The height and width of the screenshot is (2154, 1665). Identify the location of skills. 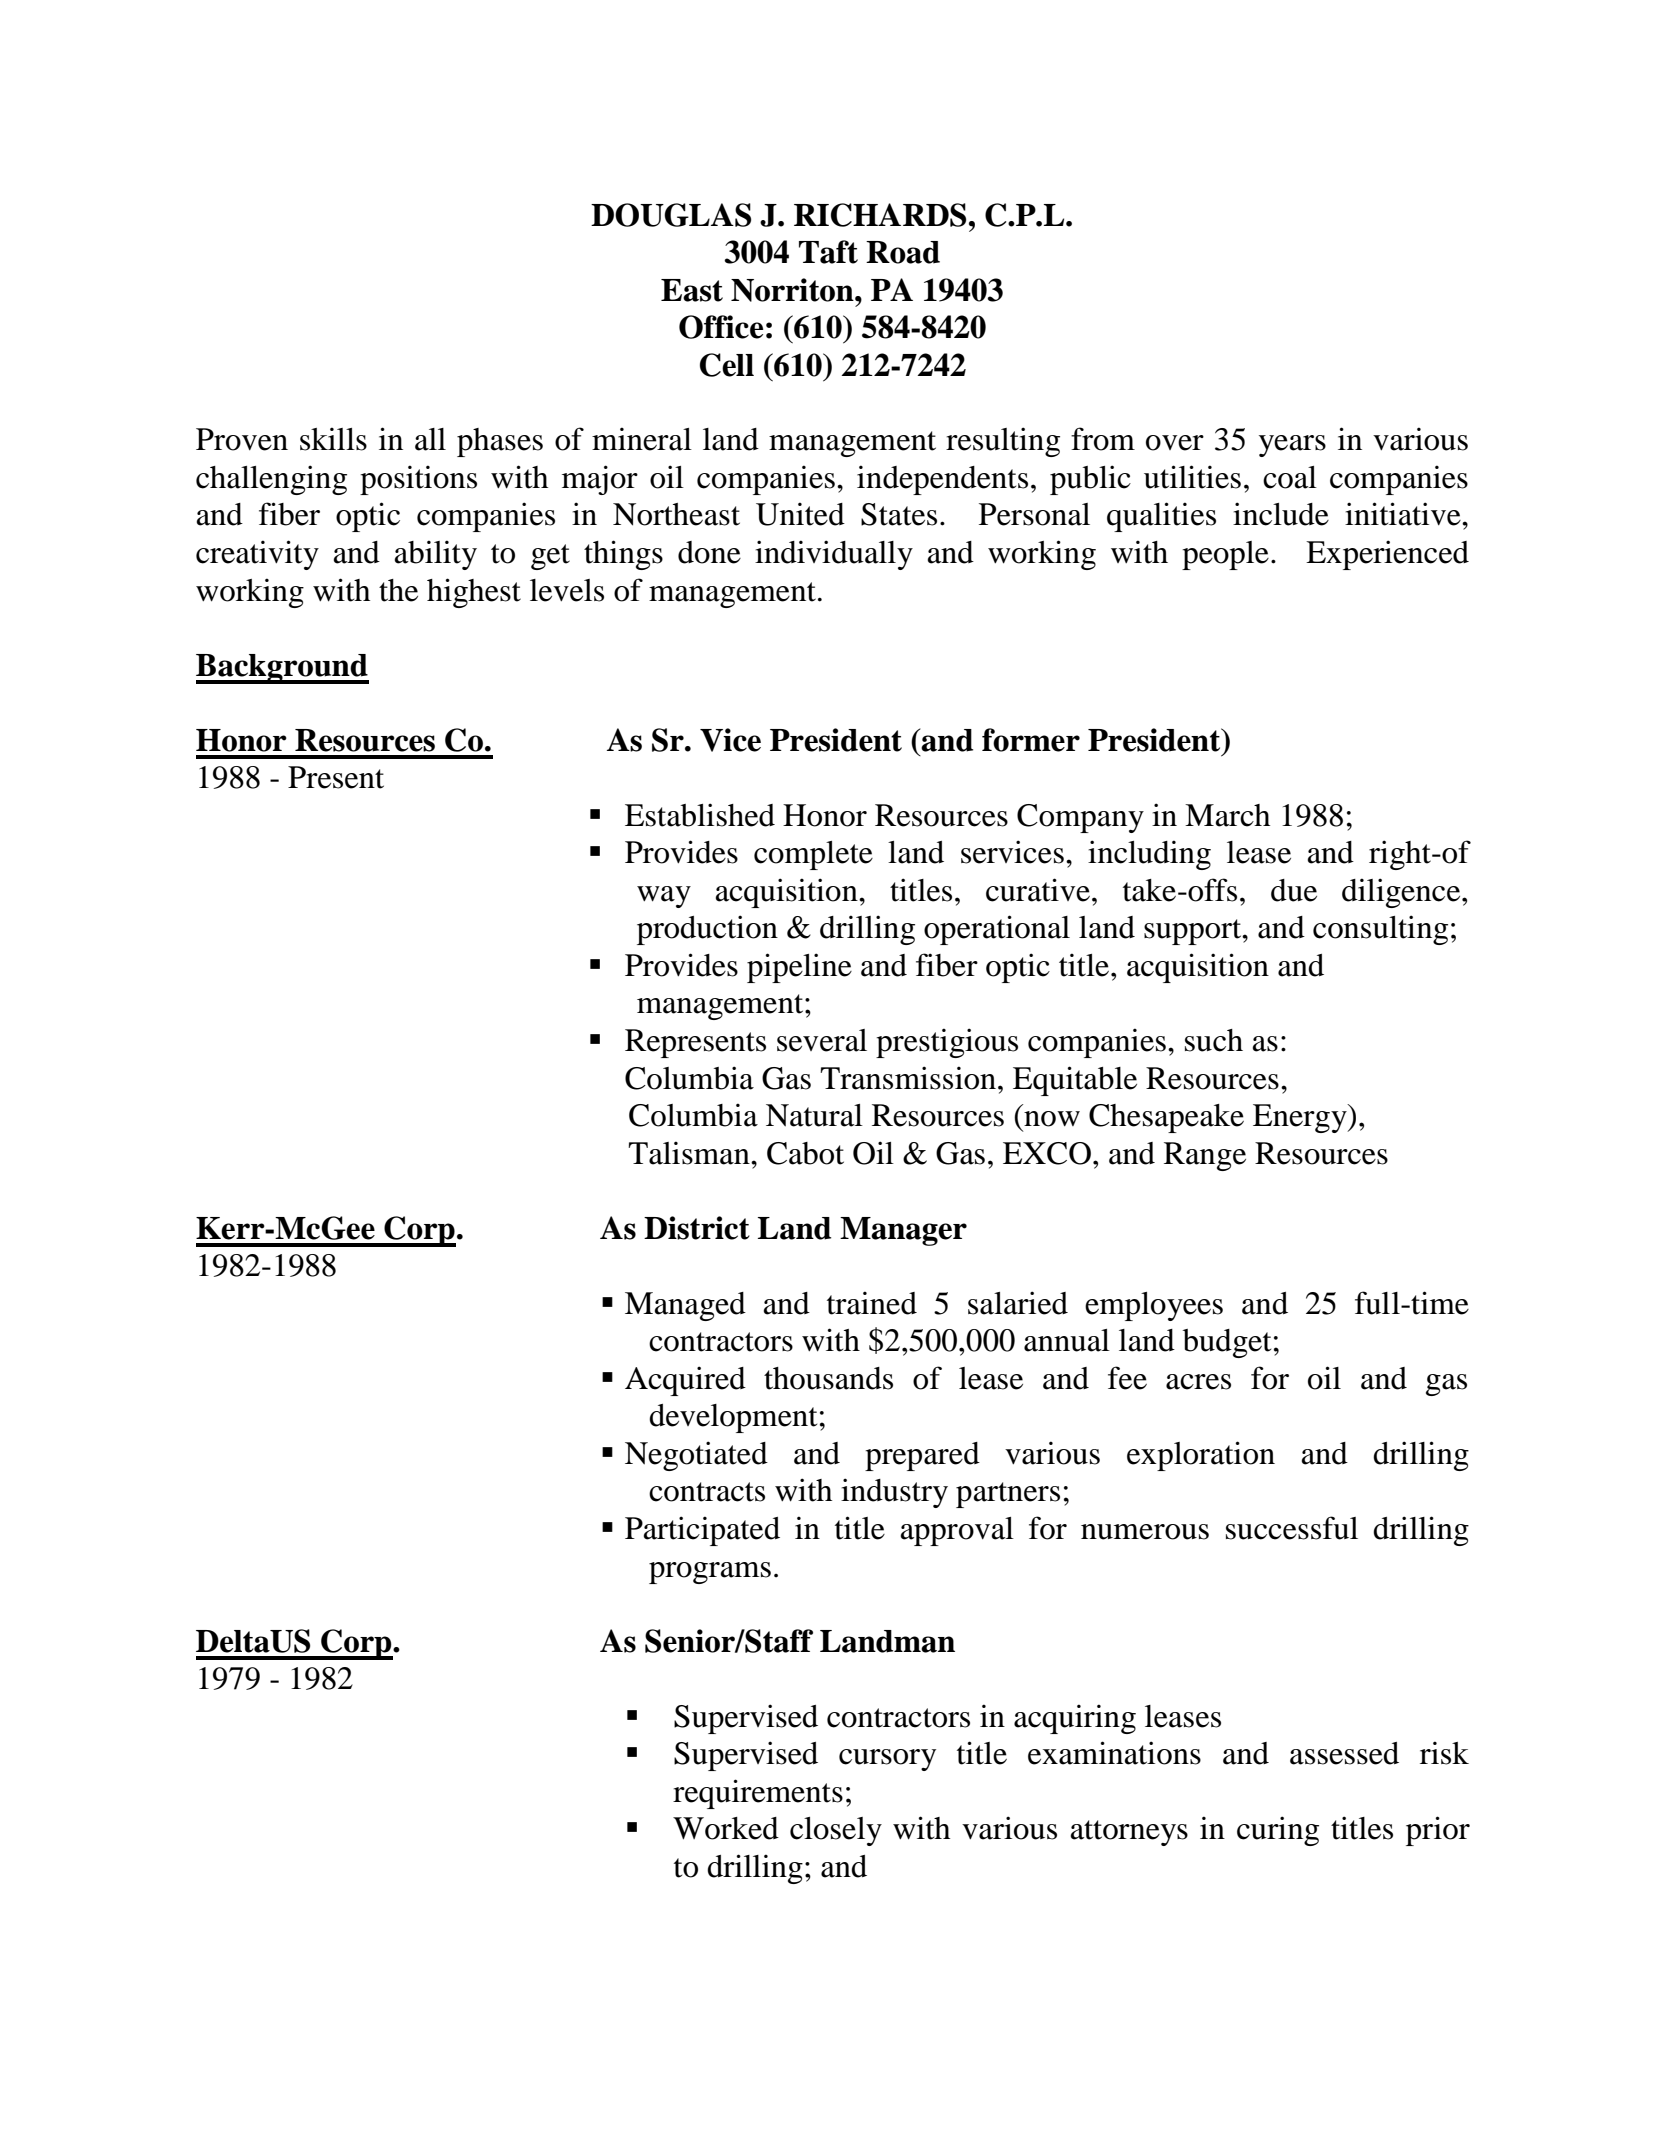
(333, 439).
